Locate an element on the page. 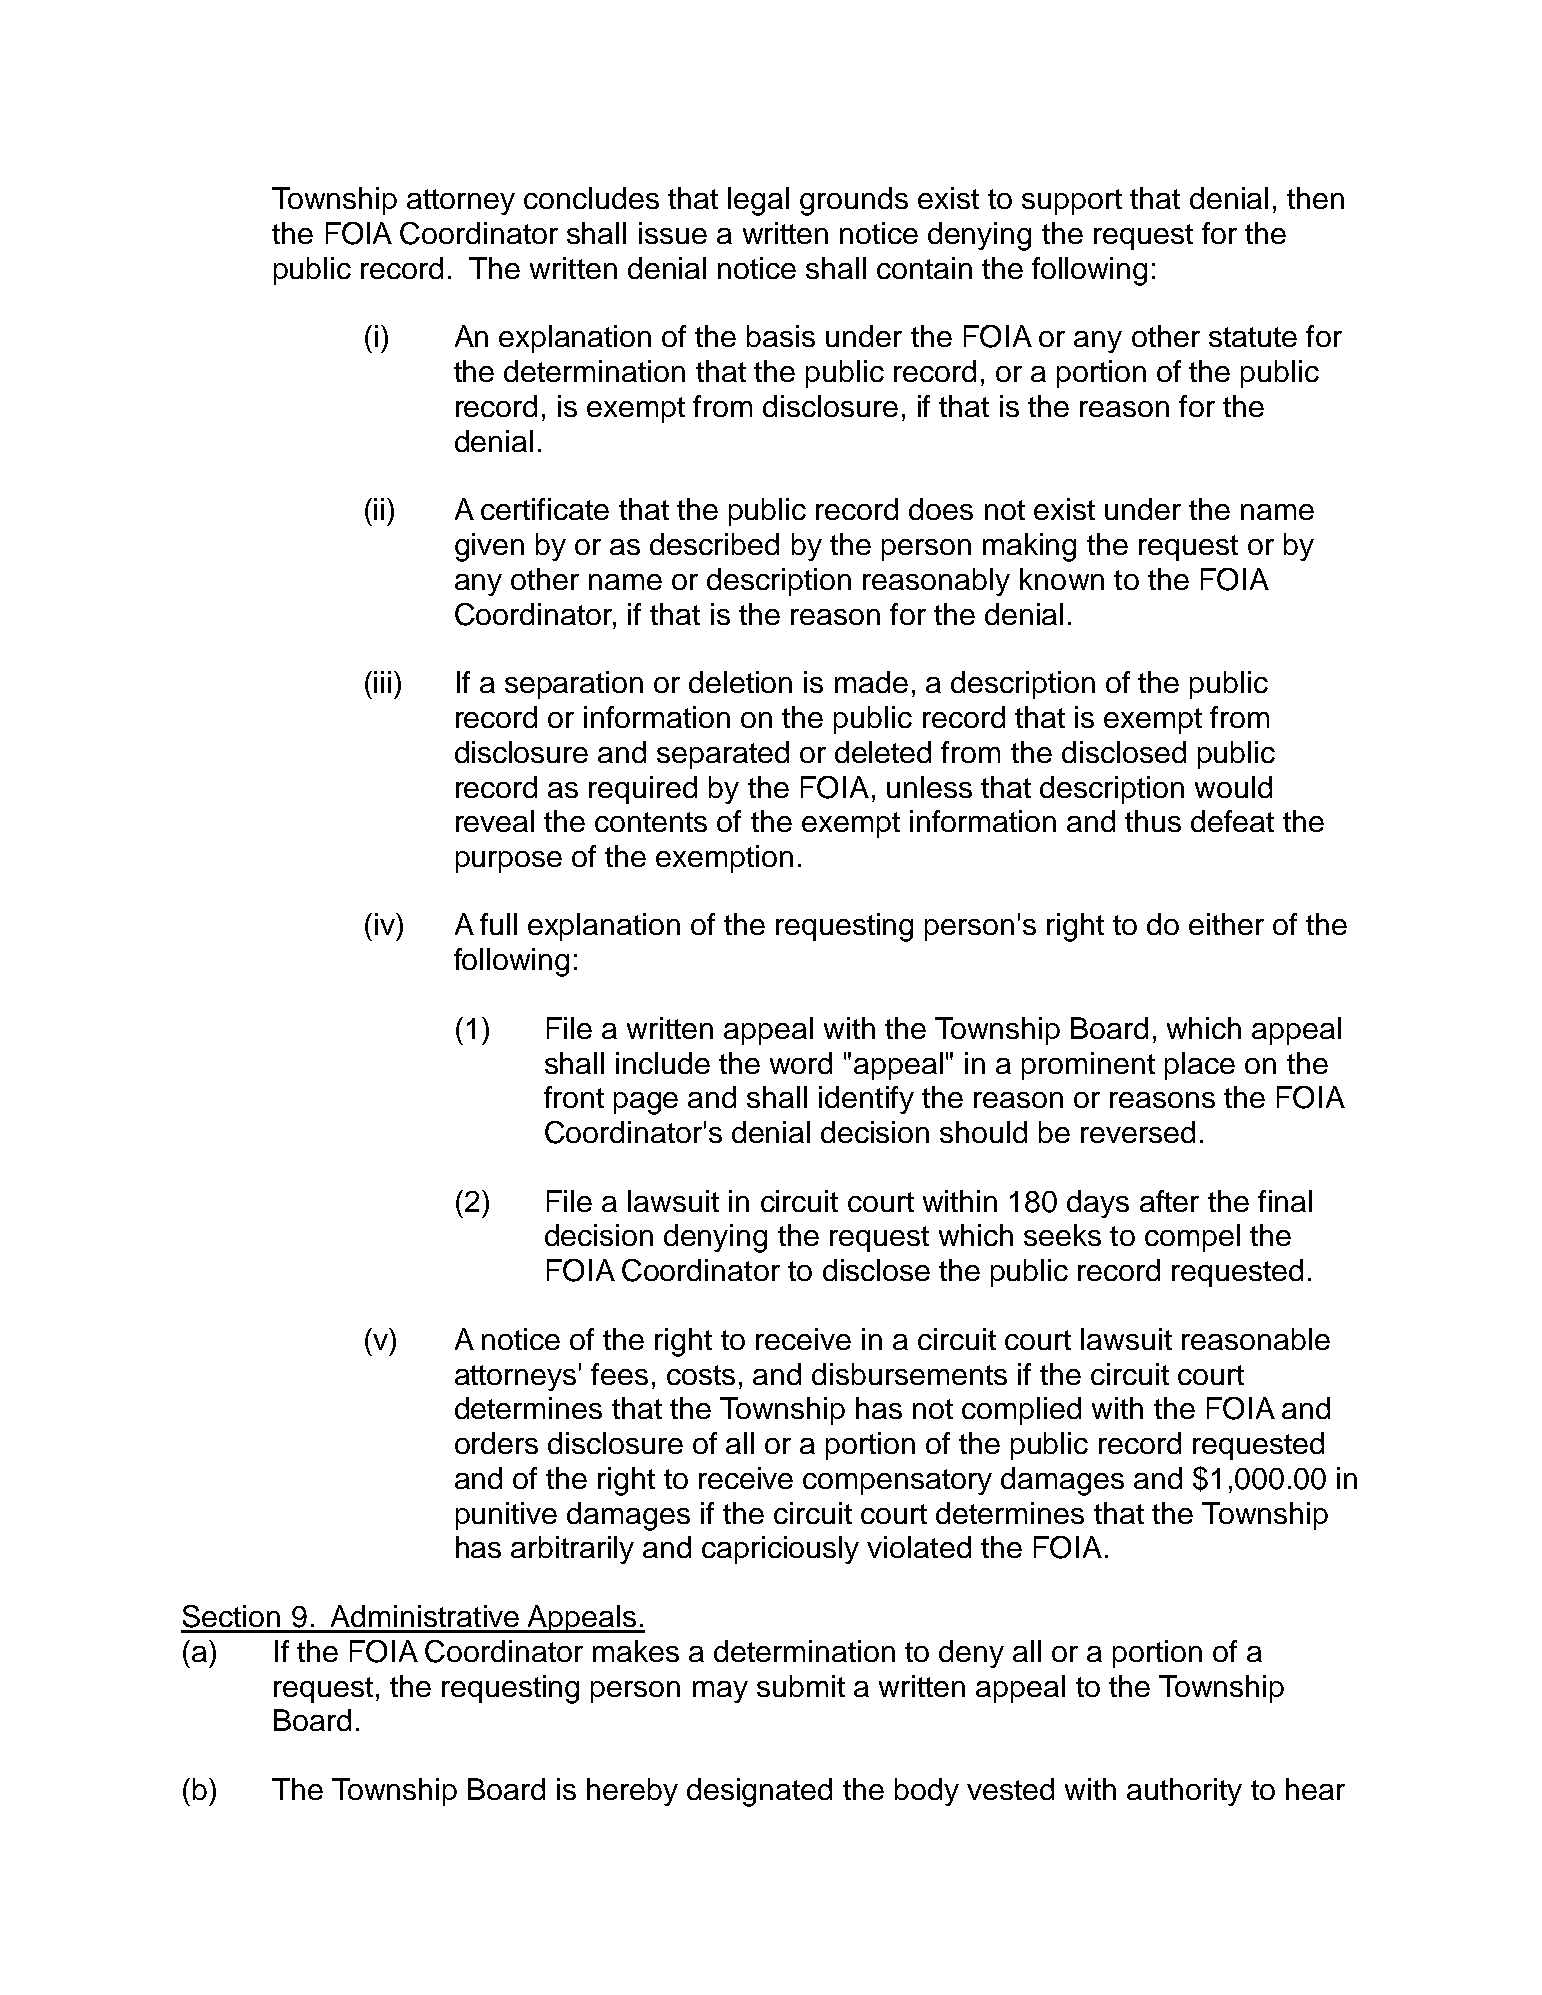  grounds is located at coordinates (854, 201).
